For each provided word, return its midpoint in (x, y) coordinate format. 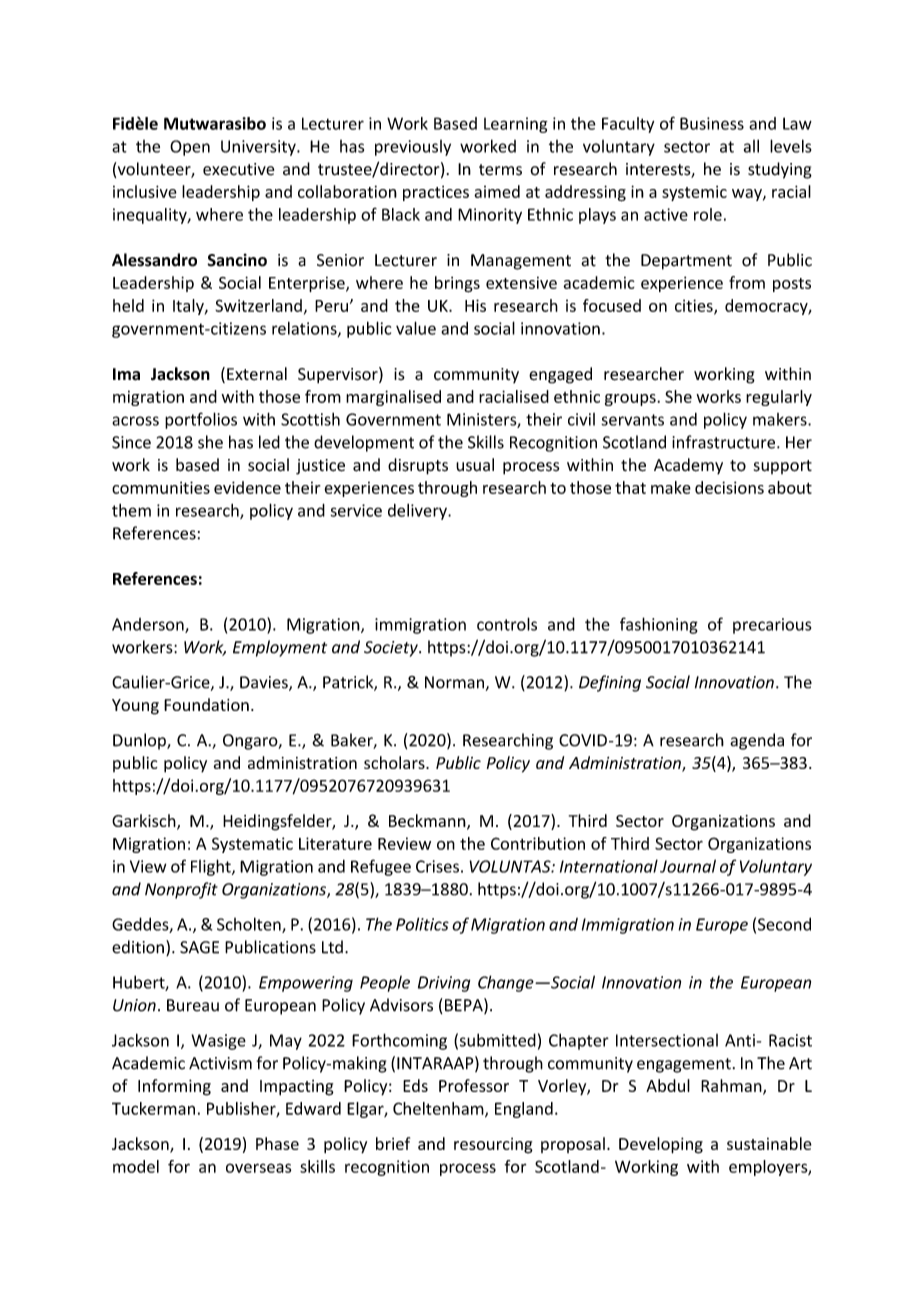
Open (190, 148)
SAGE (199, 947)
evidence (247, 487)
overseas (258, 1168)
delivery (418, 512)
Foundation (206, 704)
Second (784, 924)
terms (500, 170)
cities (695, 306)
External (257, 374)
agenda (757, 741)
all (751, 146)
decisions (729, 487)
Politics (422, 924)
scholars (395, 762)
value (416, 328)
